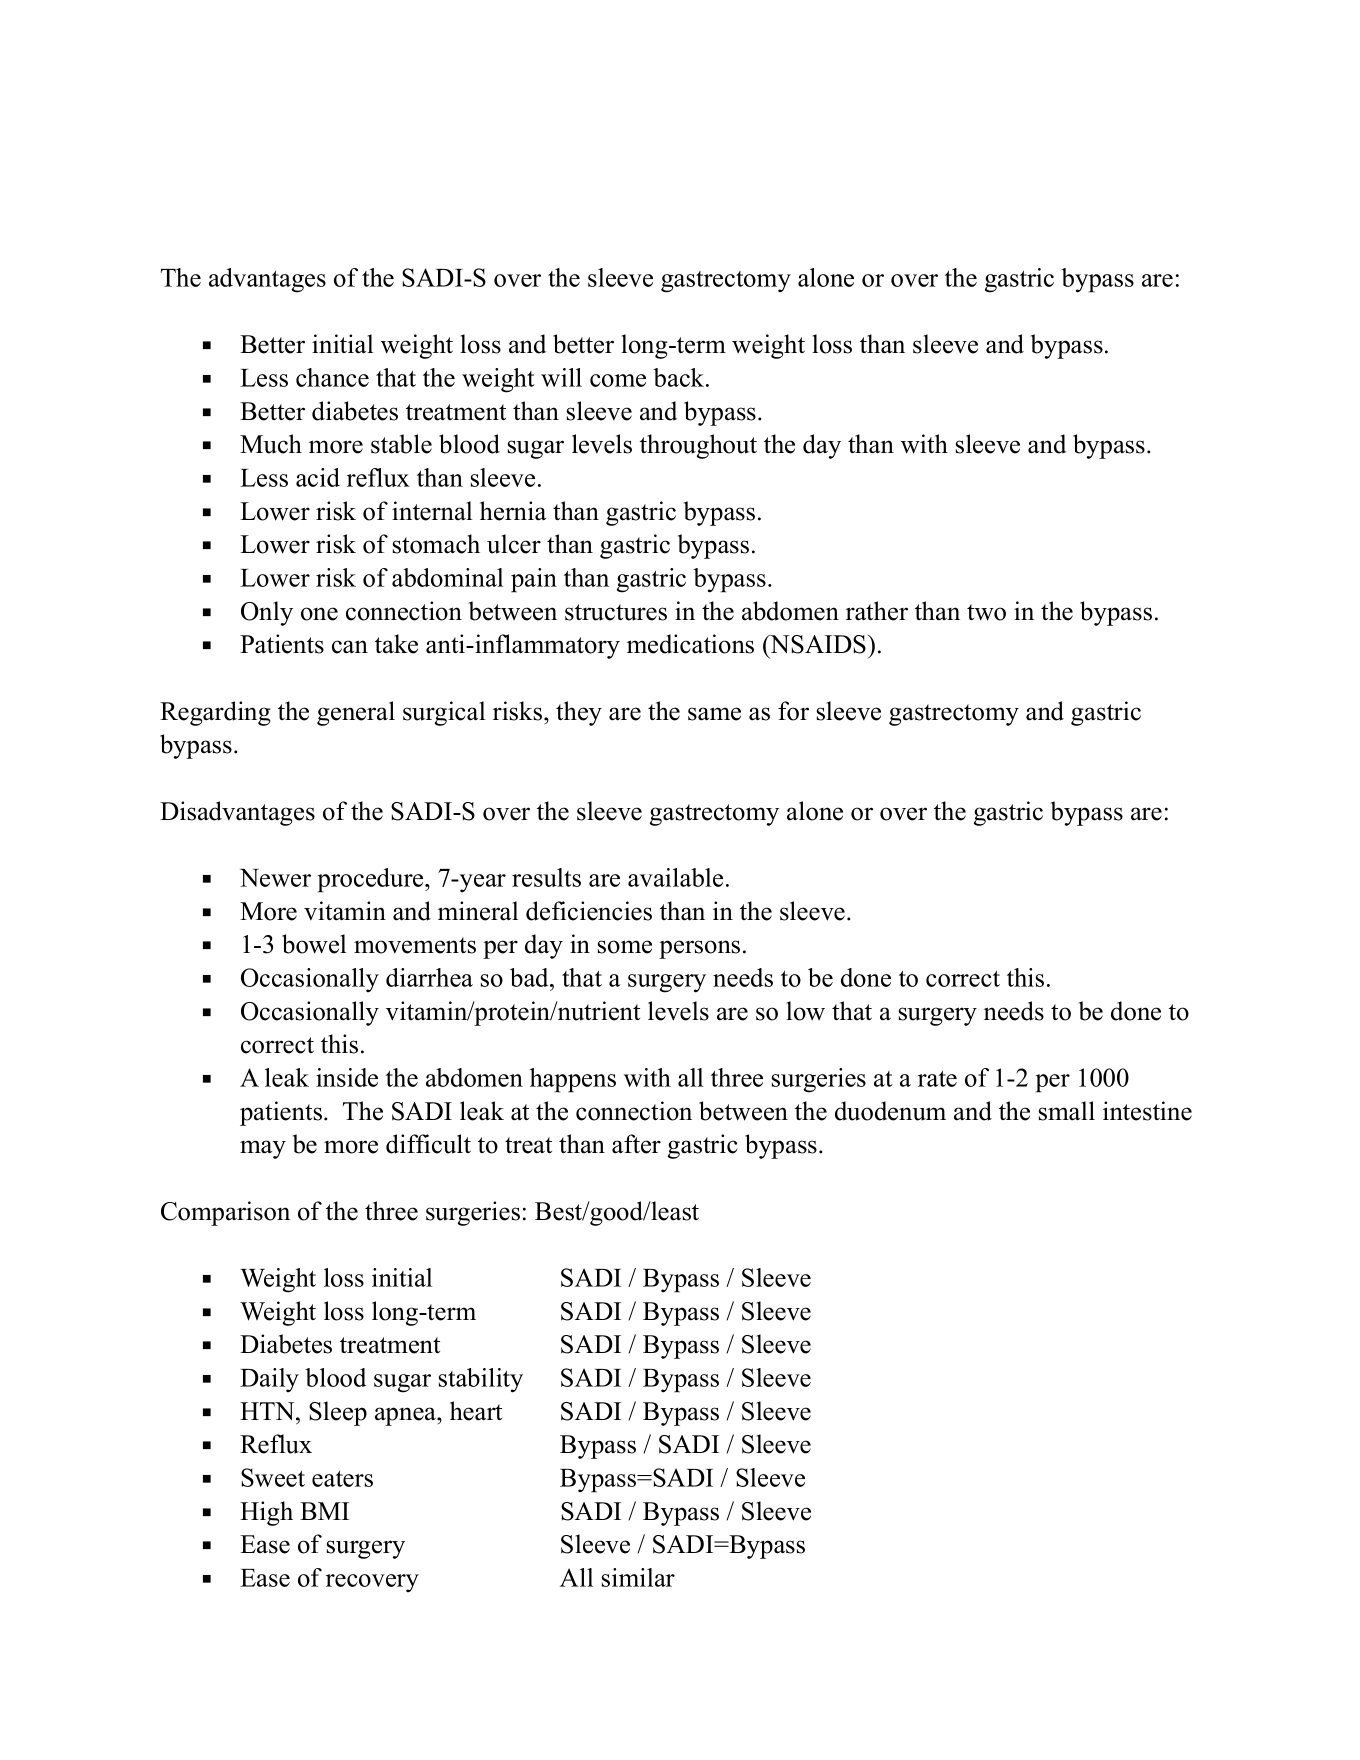  Describe the element at coordinates (698, 446) in the page. I see `throughout` at that location.
